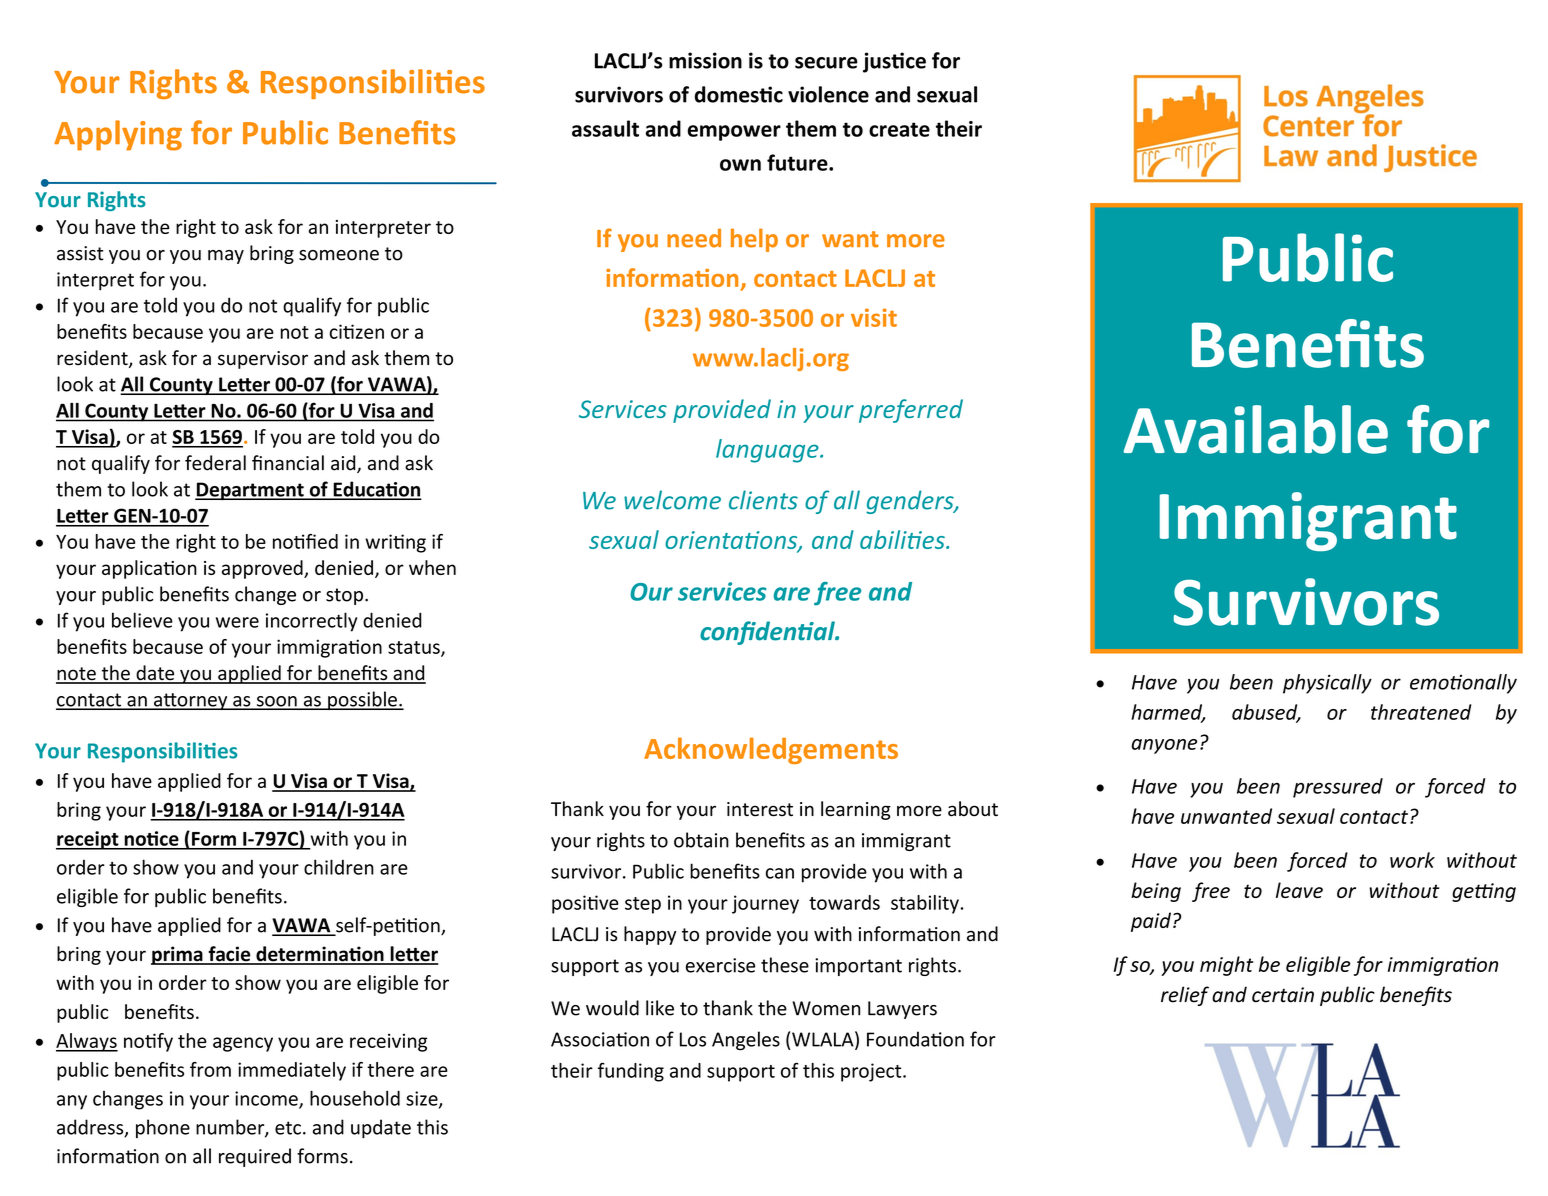  I want to click on visit, so click(874, 317).
